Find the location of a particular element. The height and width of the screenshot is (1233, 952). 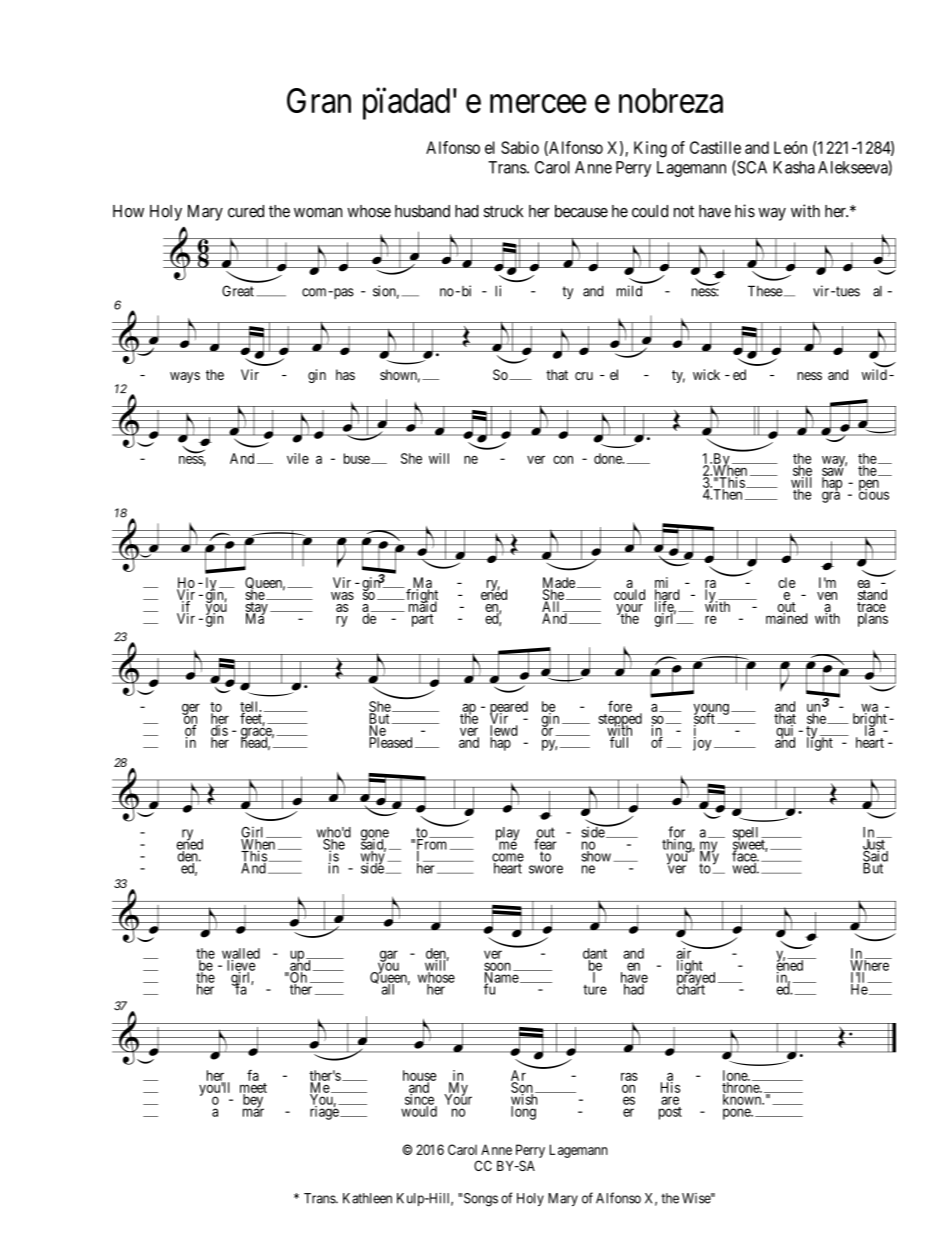

swore is located at coordinates (546, 869).
